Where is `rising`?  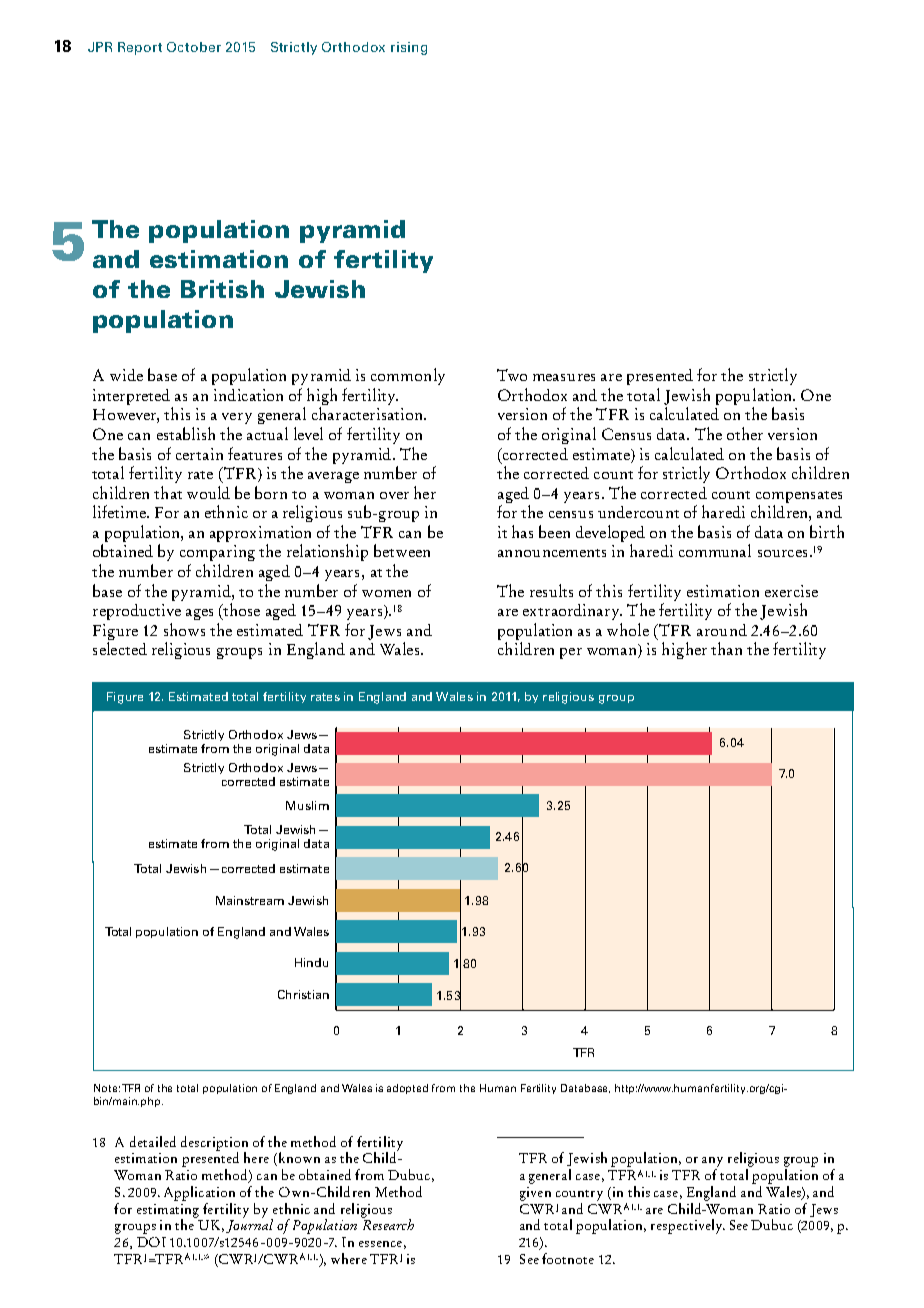 rising is located at coordinates (409, 48).
